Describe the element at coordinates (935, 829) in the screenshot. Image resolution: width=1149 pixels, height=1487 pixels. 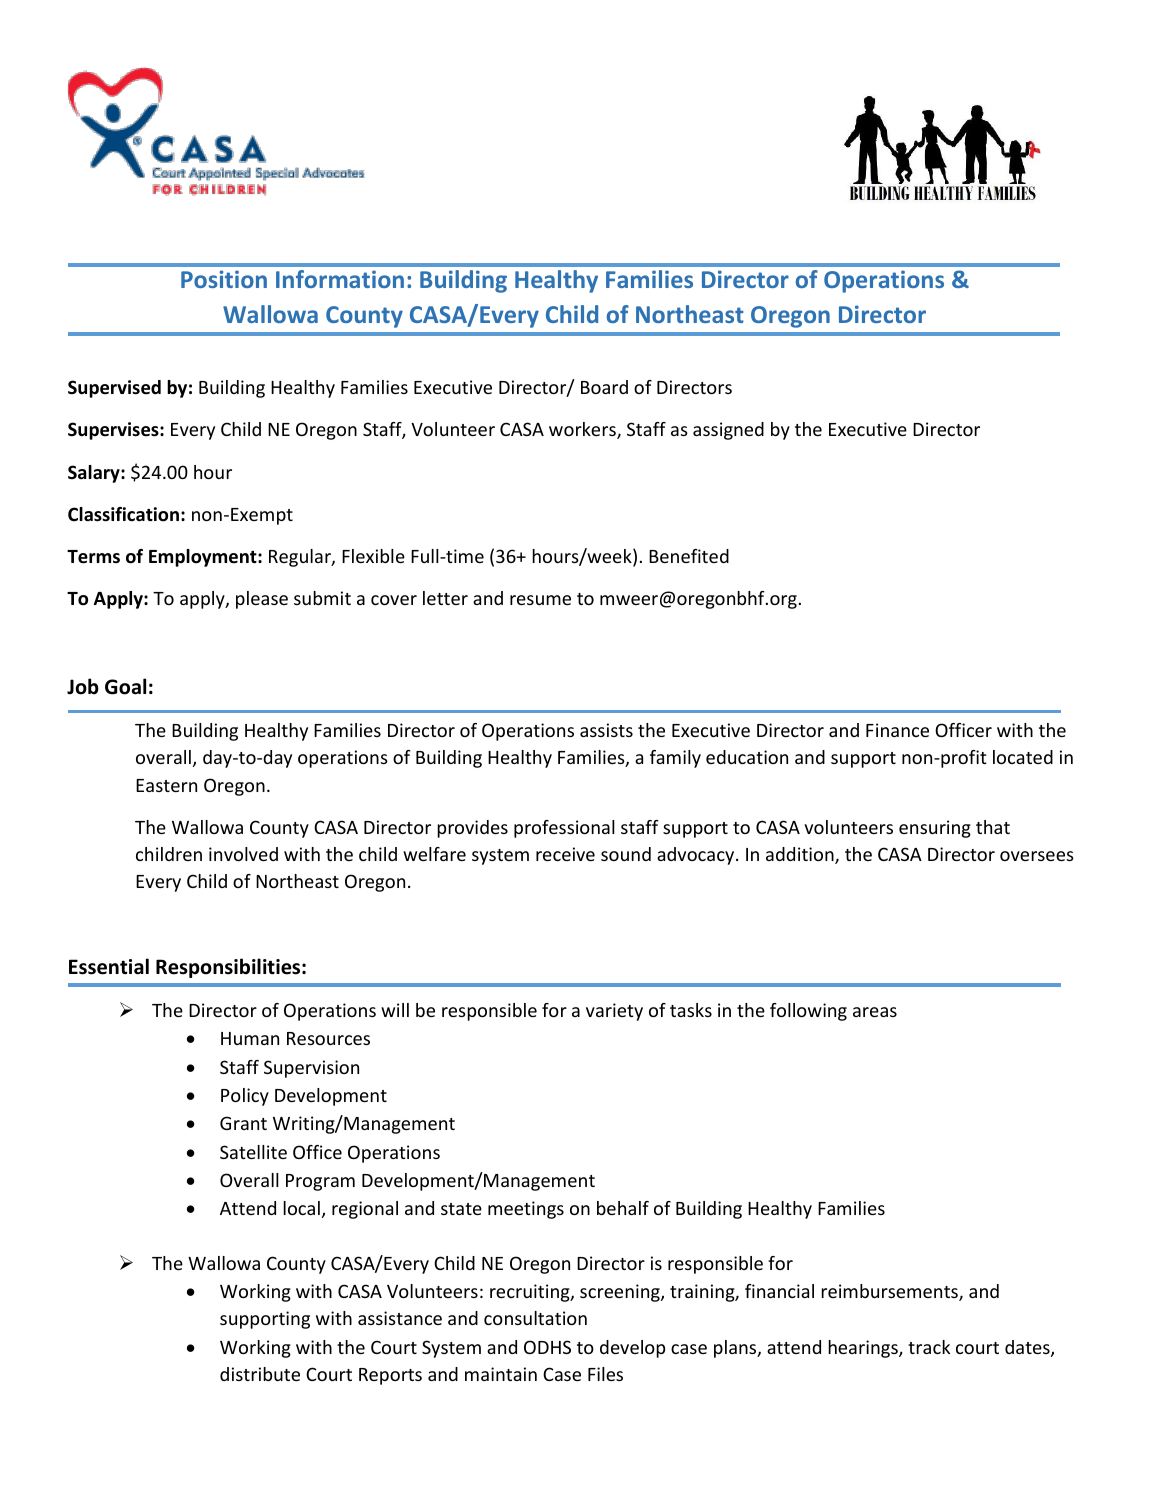
I see `ensuring` at that location.
